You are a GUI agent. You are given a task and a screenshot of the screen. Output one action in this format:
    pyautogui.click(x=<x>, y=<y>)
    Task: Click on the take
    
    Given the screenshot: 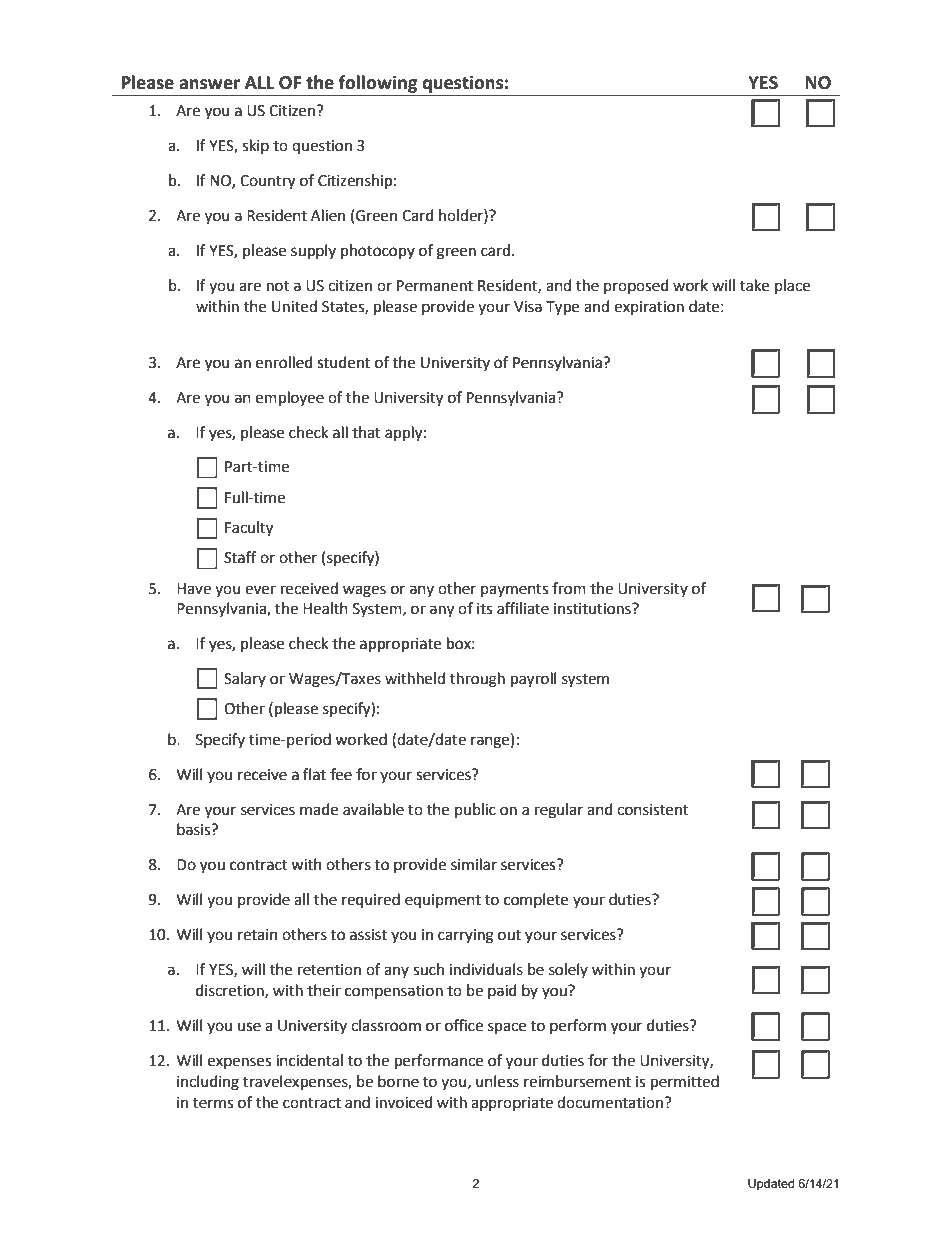 What is the action you would take?
    pyautogui.click(x=754, y=285)
